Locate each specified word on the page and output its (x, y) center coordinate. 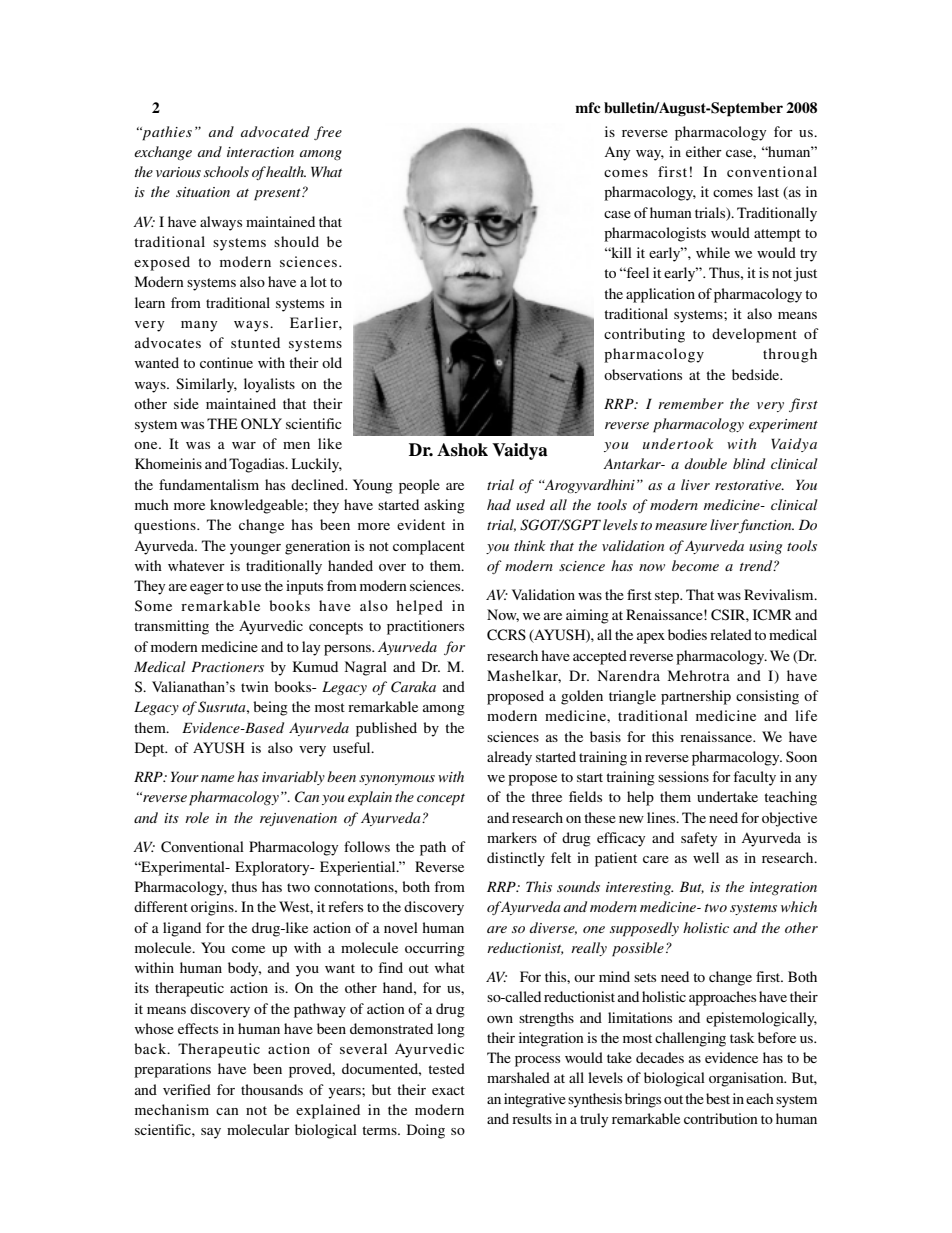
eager (207, 589)
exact (448, 1090)
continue (226, 362)
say (211, 1133)
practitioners (425, 627)
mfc (588, 107)
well (706, 857)
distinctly (516, 859)
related (731, 634)
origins (213, 908)
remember (691, 403)
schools (226, 171)
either (704, 151)
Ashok (462, 450)
